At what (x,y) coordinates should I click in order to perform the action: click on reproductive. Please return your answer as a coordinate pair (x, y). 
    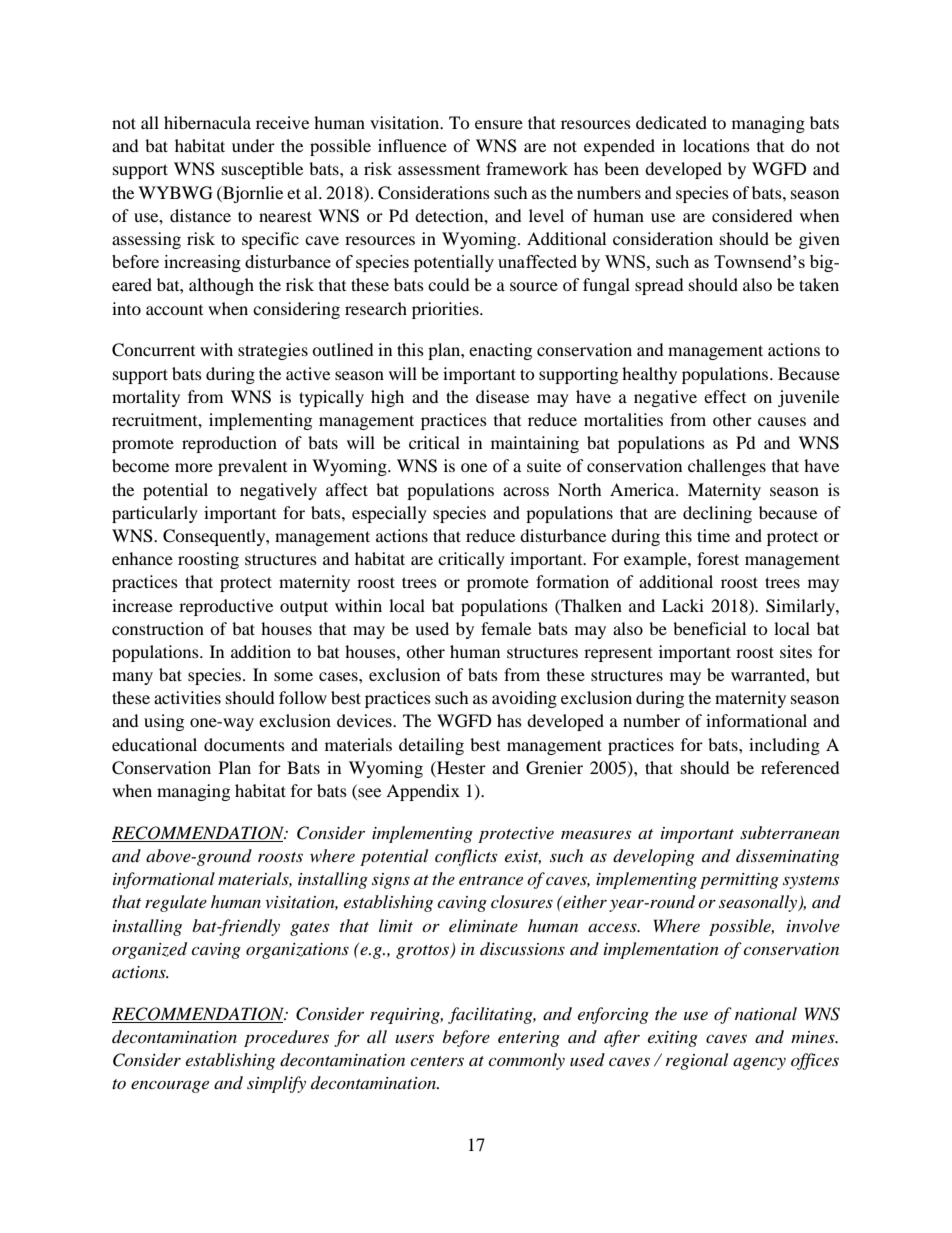
    Looking at the image, I should click on (226, 607).
